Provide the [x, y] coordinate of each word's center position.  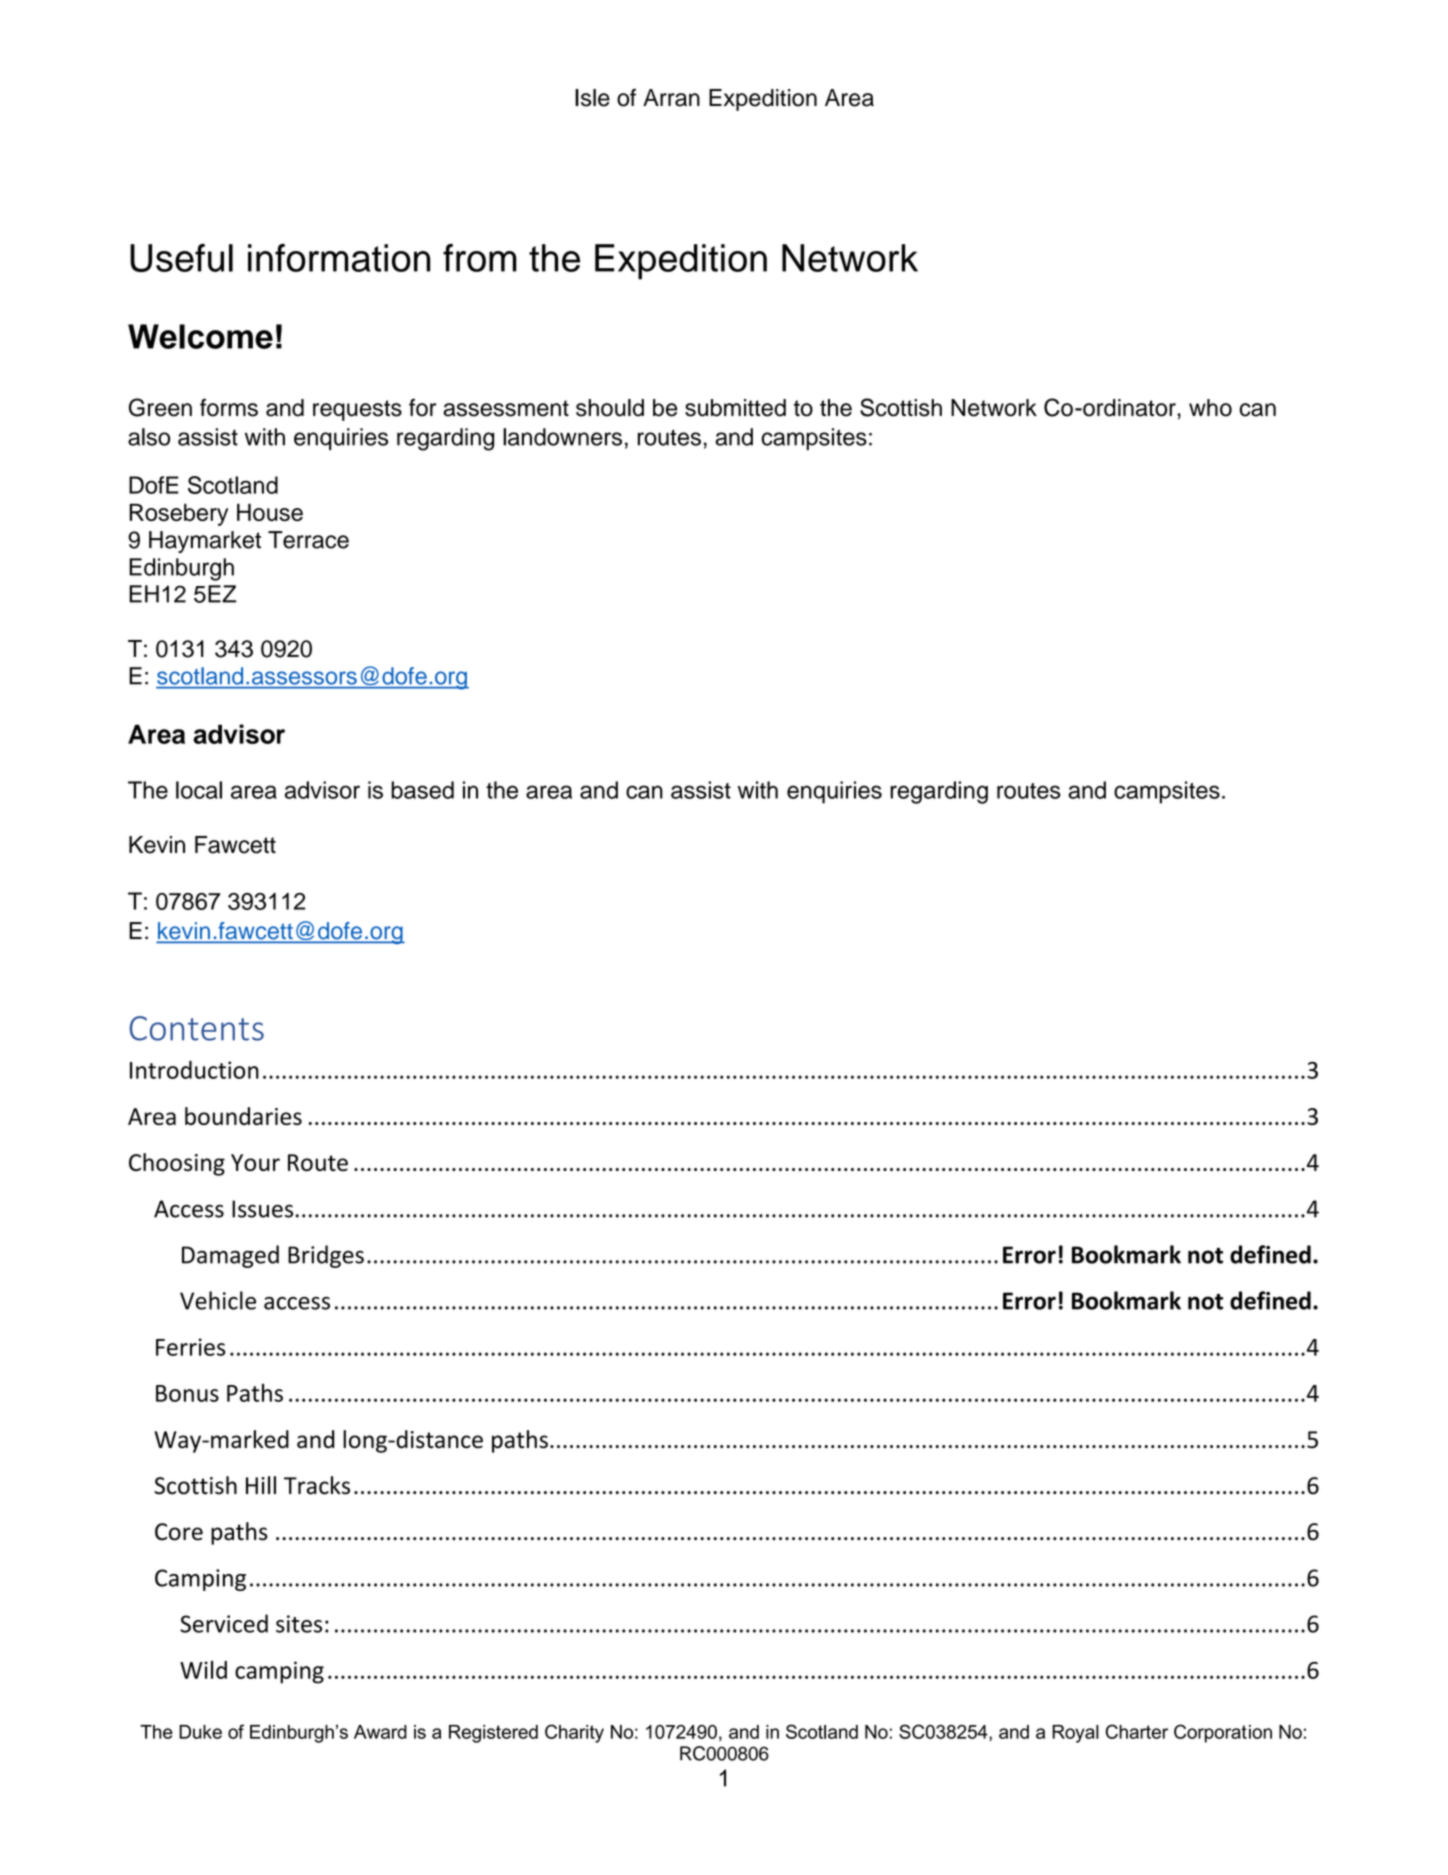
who [1210, 408]
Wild [203, 1670]
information [339, 258]
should [610, 408]
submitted [735, 408]
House [270, 512]
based [422, 790]
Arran [671, 98]
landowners [562, 437]
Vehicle [218, 1300]
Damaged [230, 1256]
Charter [1137, 1731]
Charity [574, 1733]
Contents [197, 1028]
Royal [1075, 1734]
